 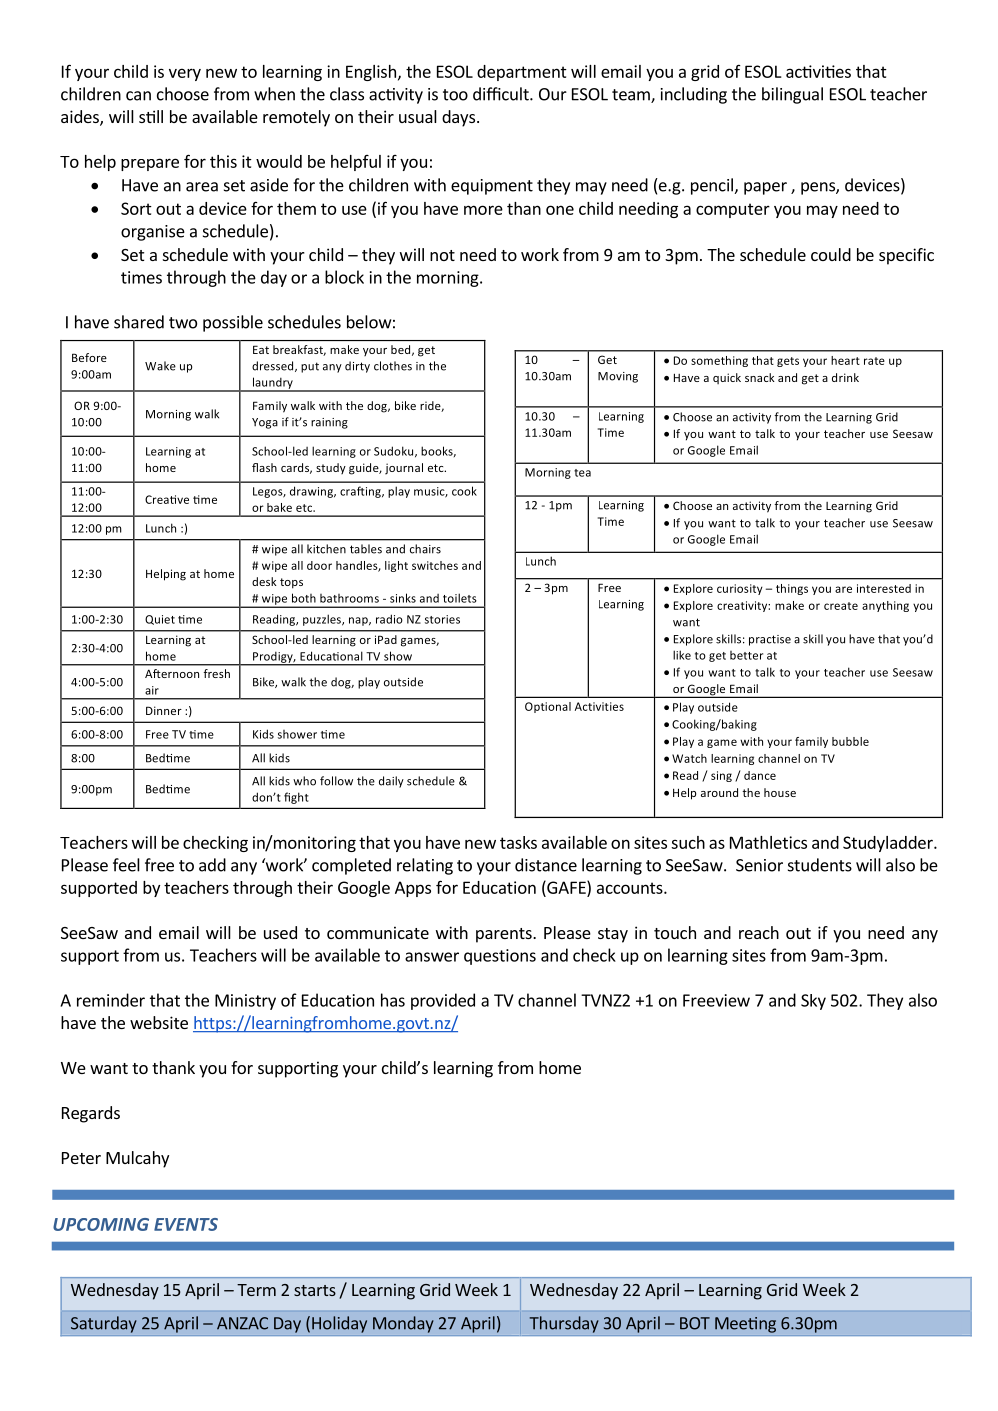 What do you see at coordinates (505, 935) in the page?
I see `parents` at bounding box center [505, 935].
